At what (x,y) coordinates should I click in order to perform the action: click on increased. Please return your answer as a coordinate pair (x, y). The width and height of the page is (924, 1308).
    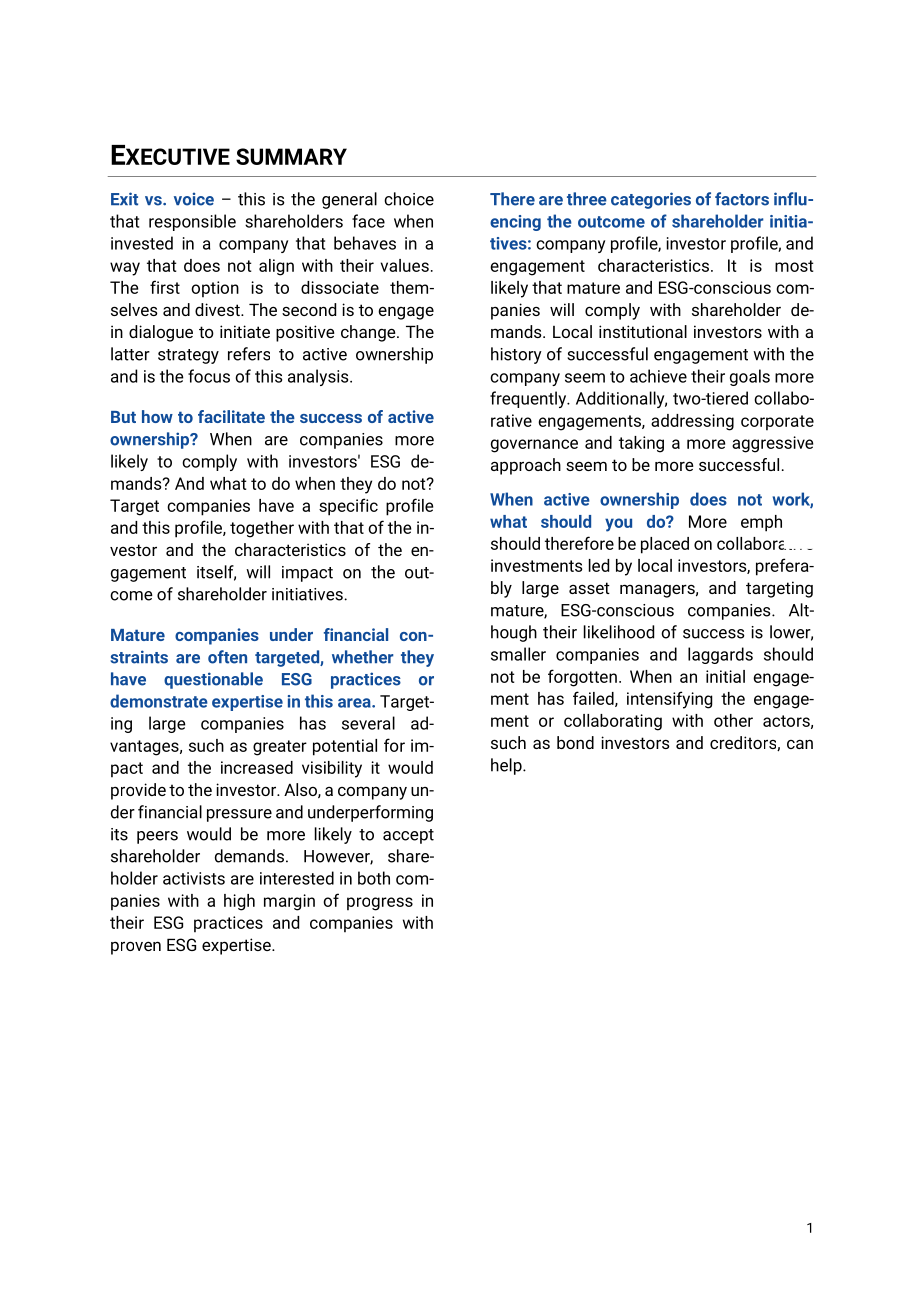
    Looking at the image, I should click on (257, 767).
